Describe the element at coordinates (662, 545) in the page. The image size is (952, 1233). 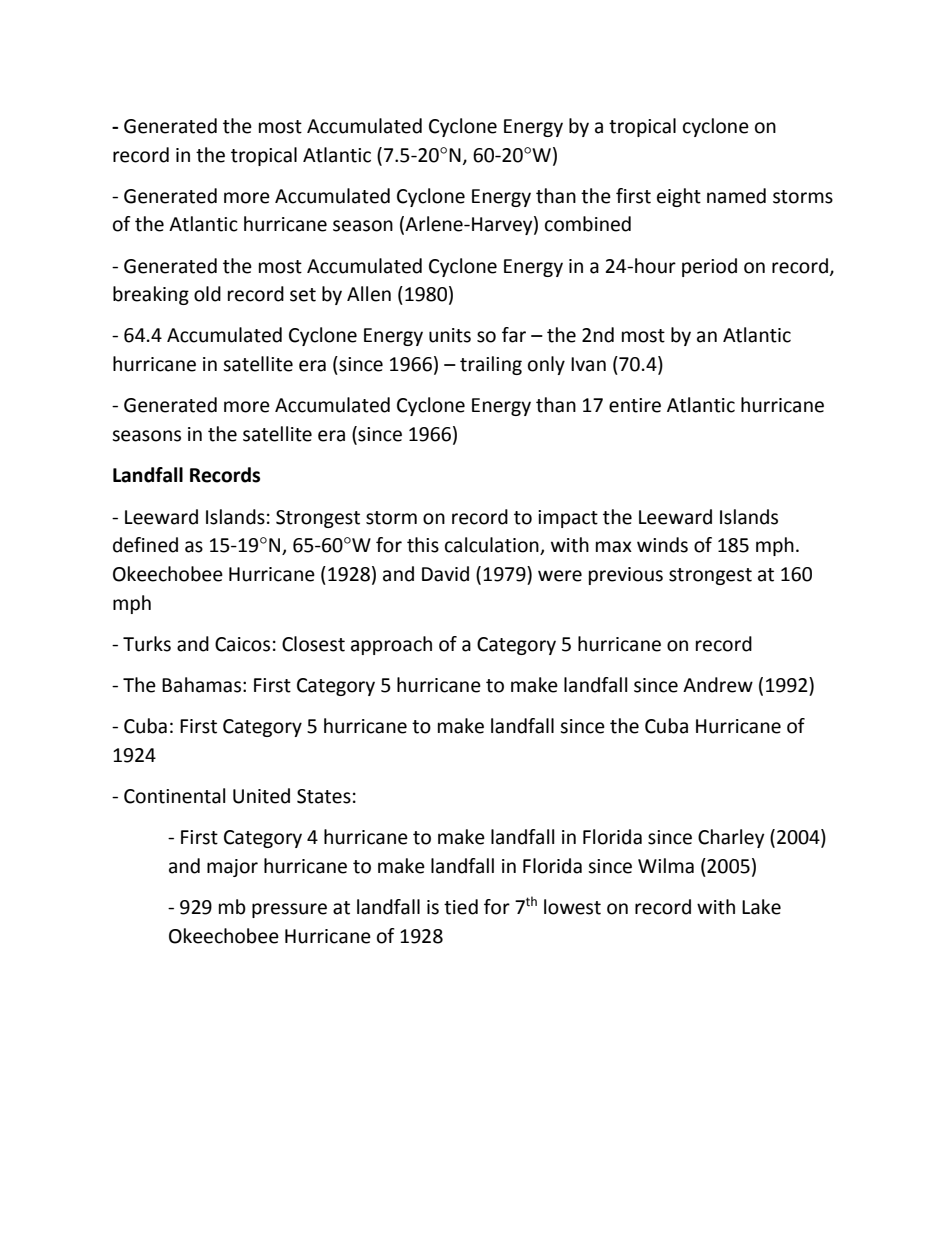
I see `winds` at that location.
